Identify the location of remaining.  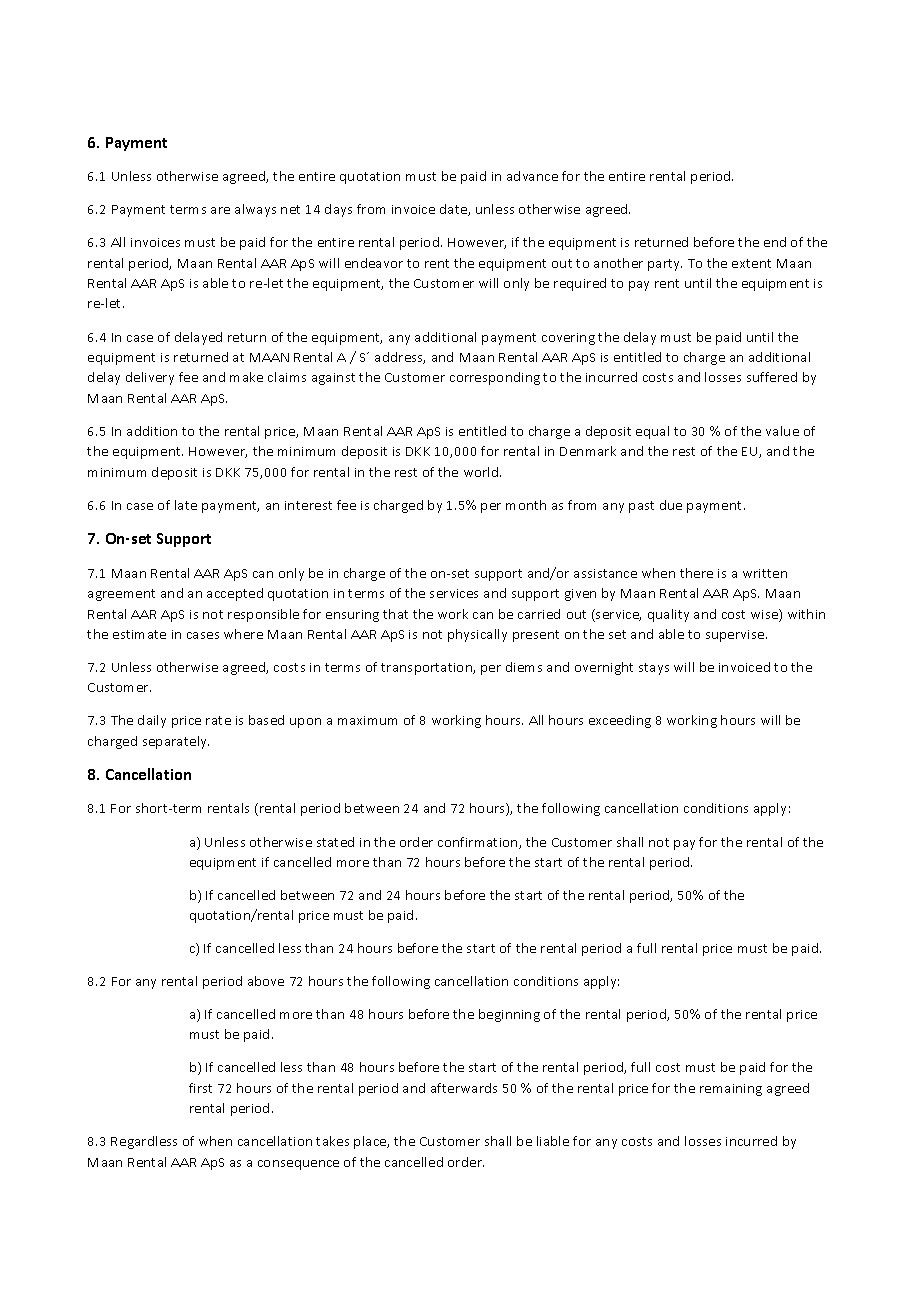
(731, 1090).
